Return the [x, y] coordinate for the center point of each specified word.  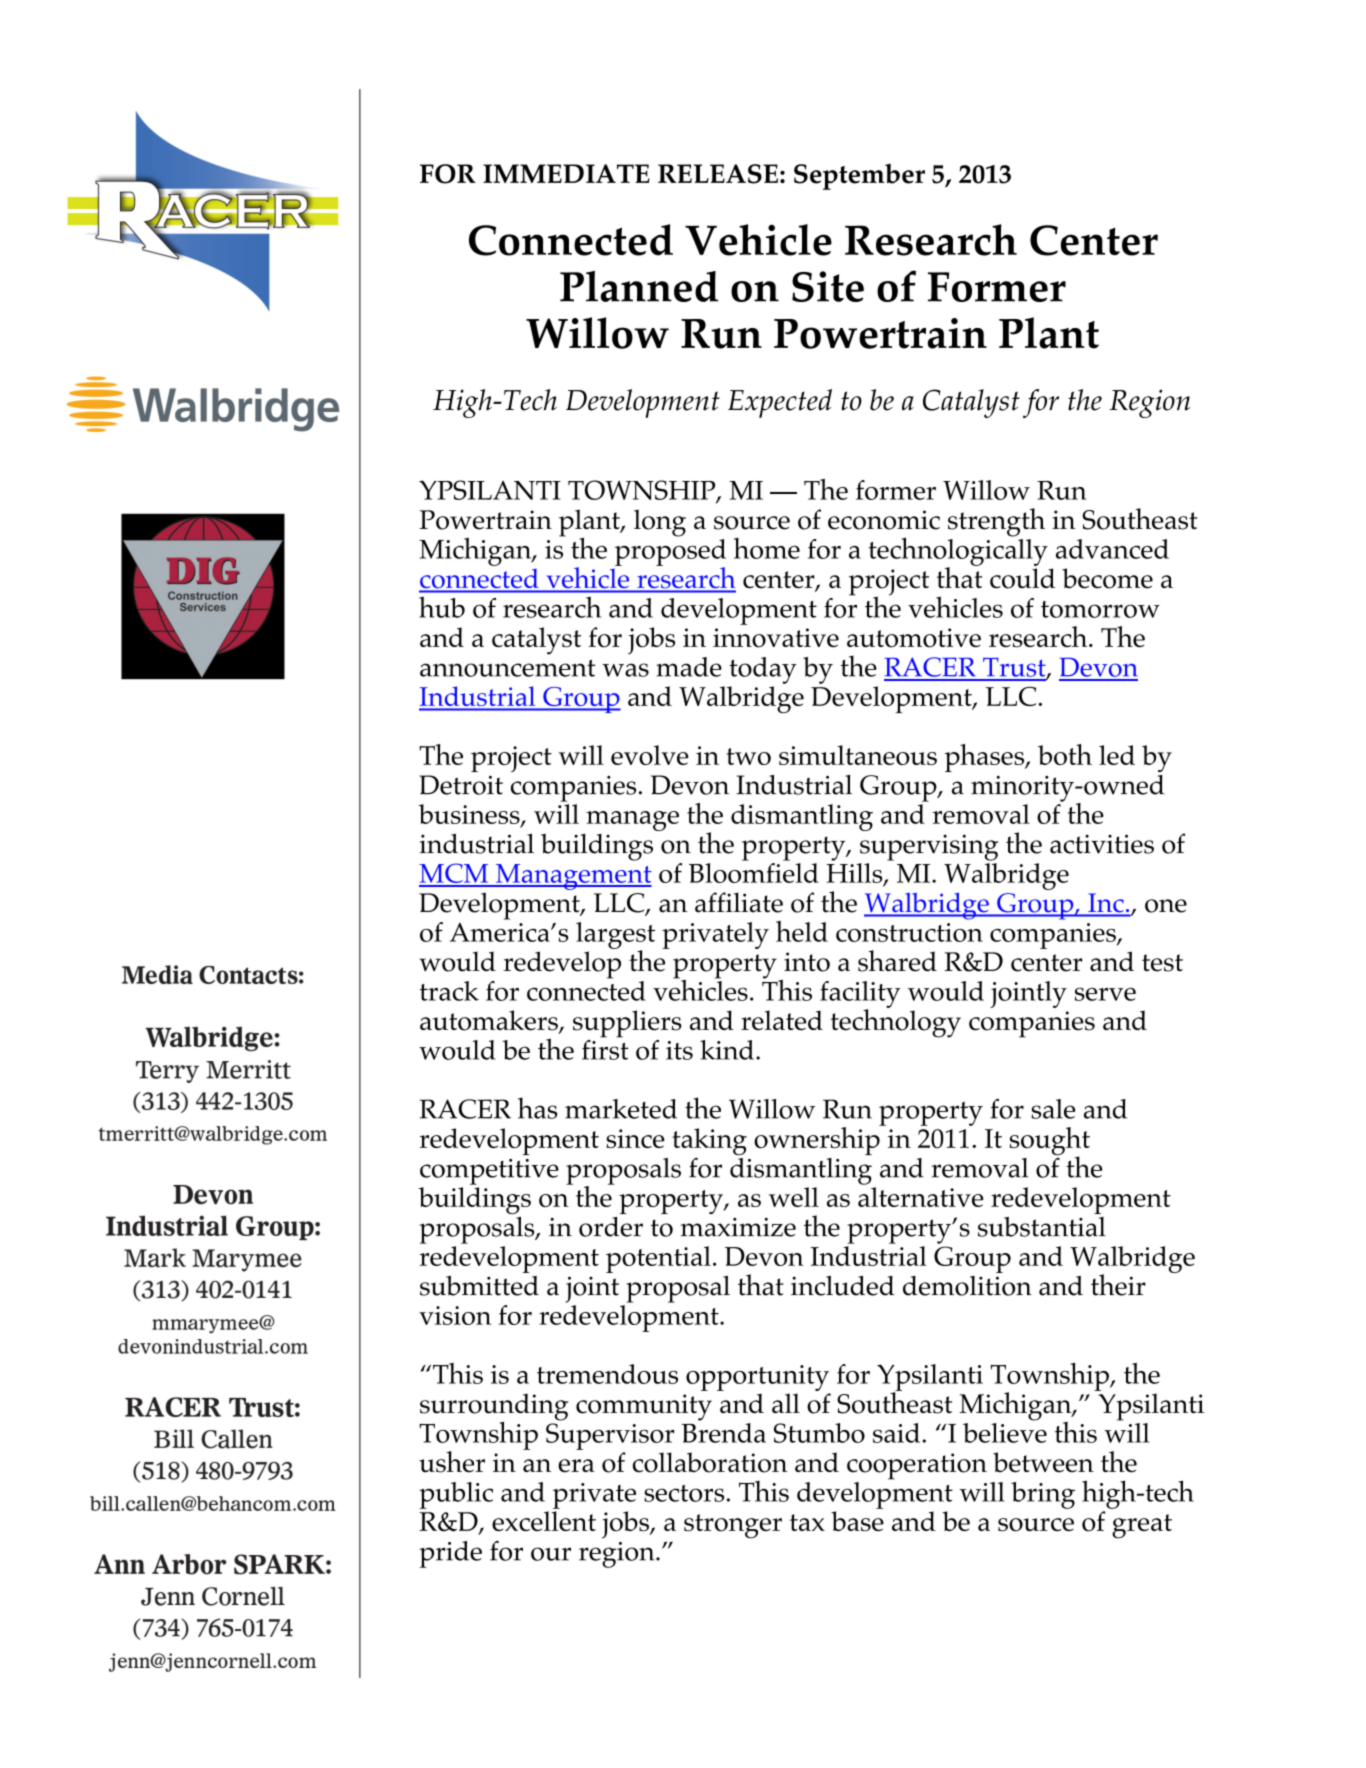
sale [1053, 1109]
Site [828, 286]
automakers [490, 1021]
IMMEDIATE [566, 173]
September [859, 176]
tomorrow [1100, 609]
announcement [507, 668]
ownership [818, 1140]
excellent [544, 1521]
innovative [776, 638]
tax [807, 1522]
